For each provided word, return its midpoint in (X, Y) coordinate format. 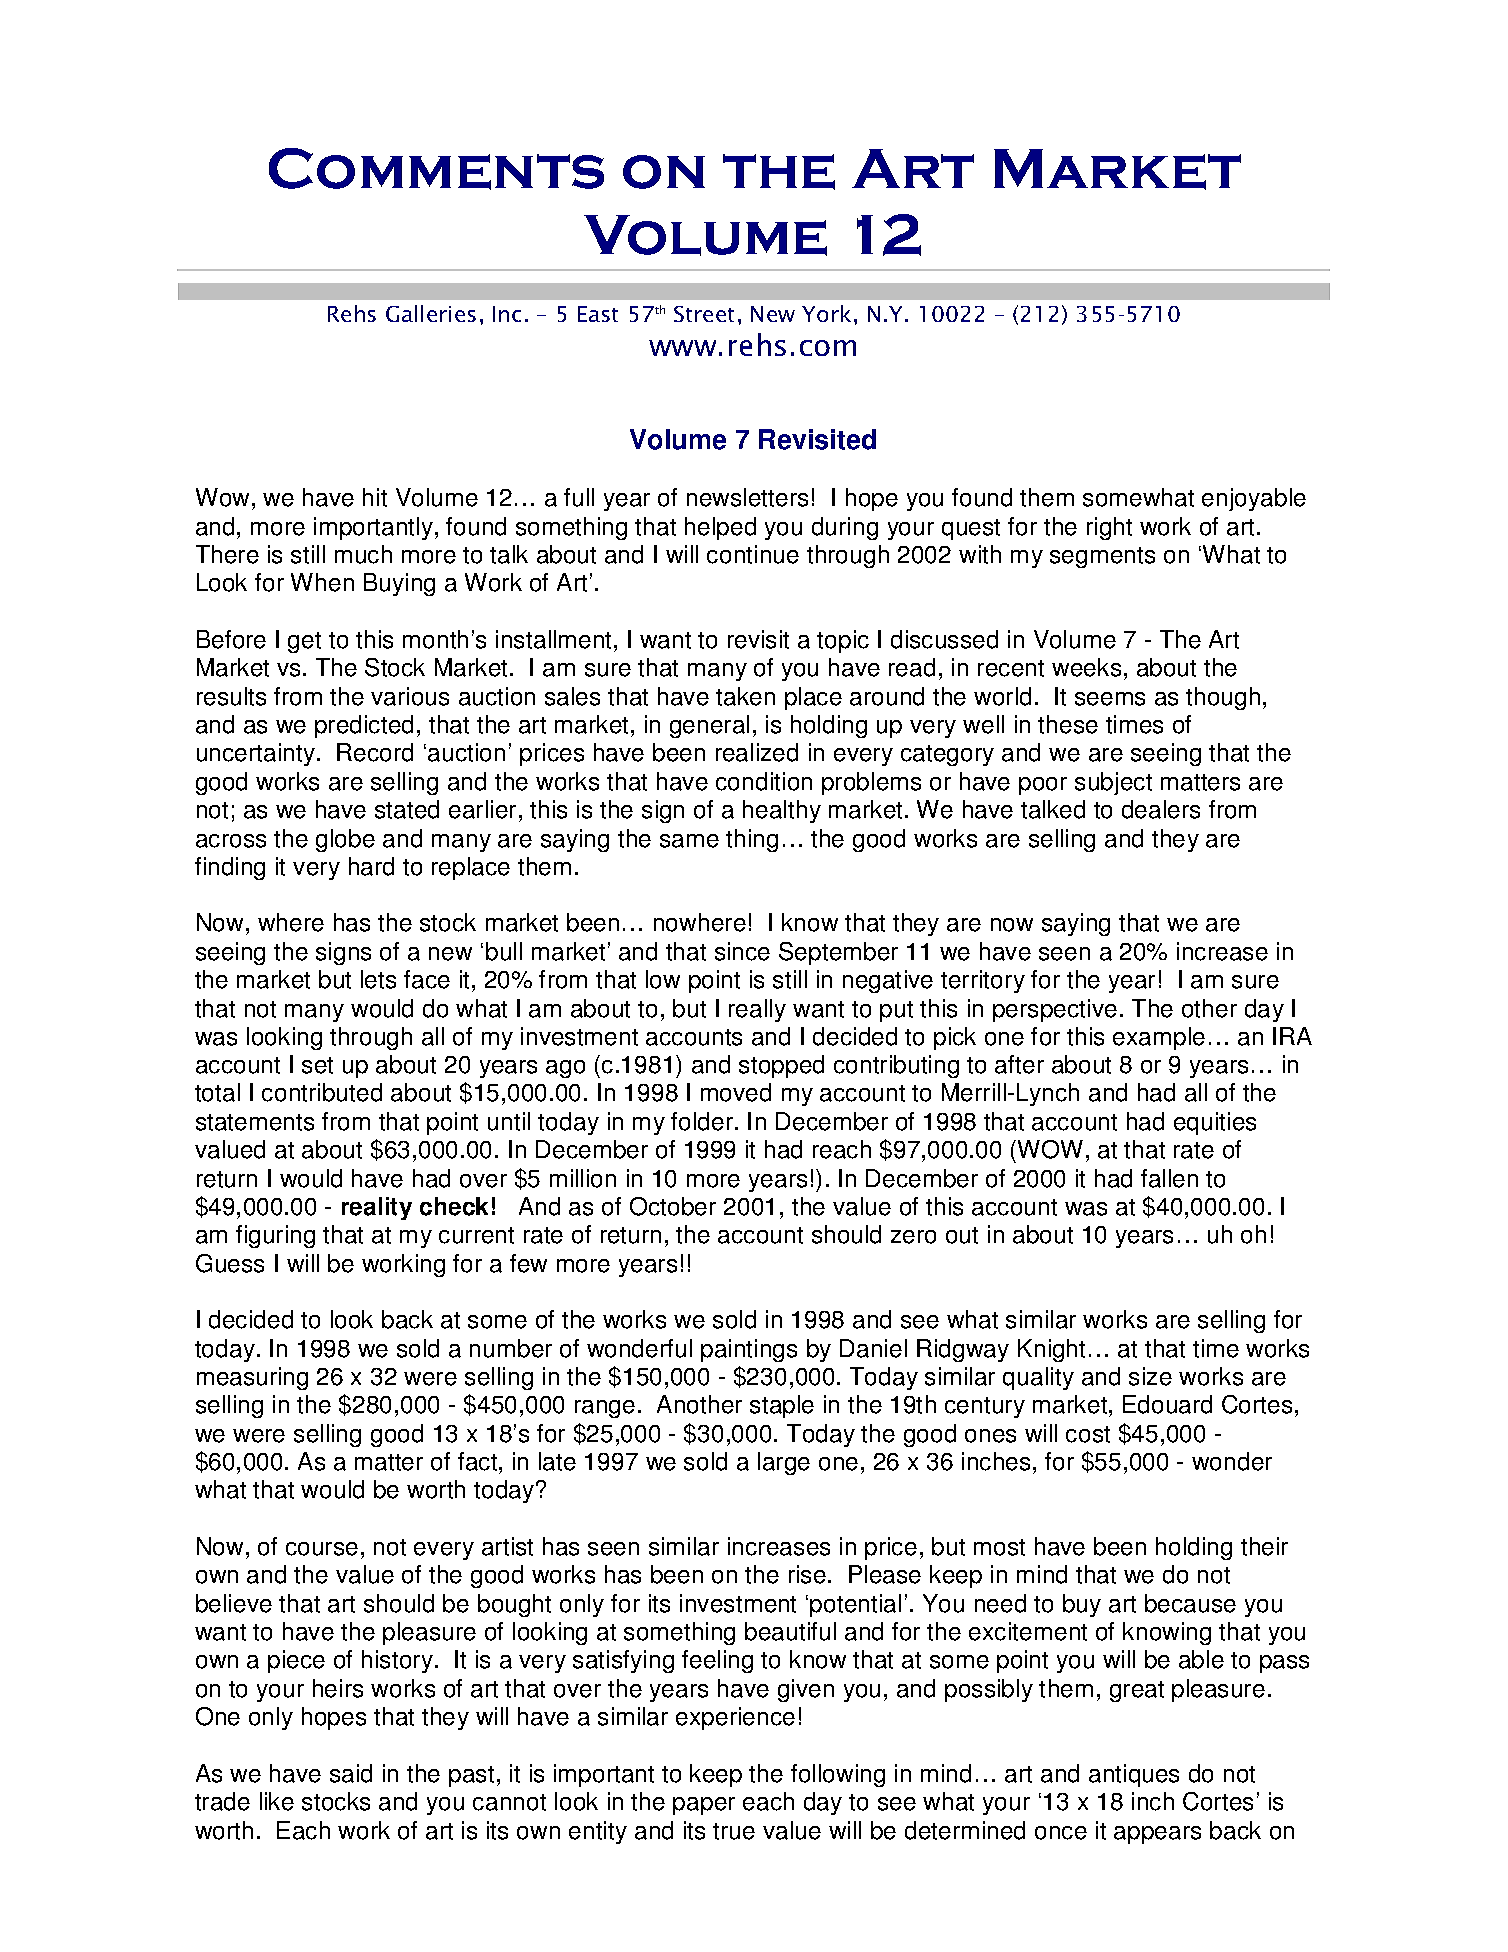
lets (378, 979)
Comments (436, 169)
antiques (1134, 1775)
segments (1102, 557)
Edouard (1167, 1404)
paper (704, 1806)
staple (782, 1406)
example (1159, 1038)
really (757, 1010)
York (826, 313)
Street (704, 314)
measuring (252, 1378)
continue (753, 554)
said (351, 1773)
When (322, 582)
